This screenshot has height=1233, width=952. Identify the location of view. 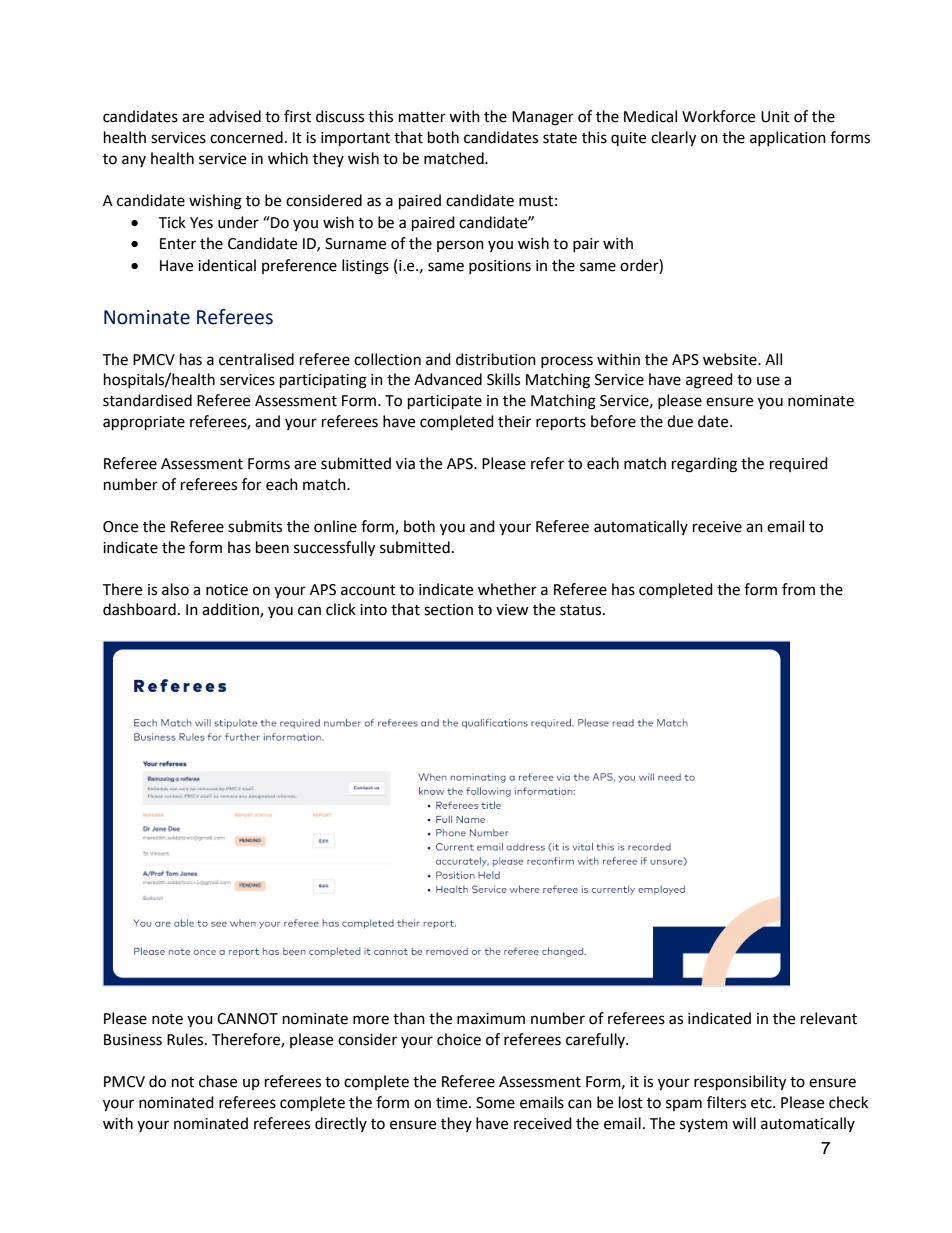
(512, 610).
